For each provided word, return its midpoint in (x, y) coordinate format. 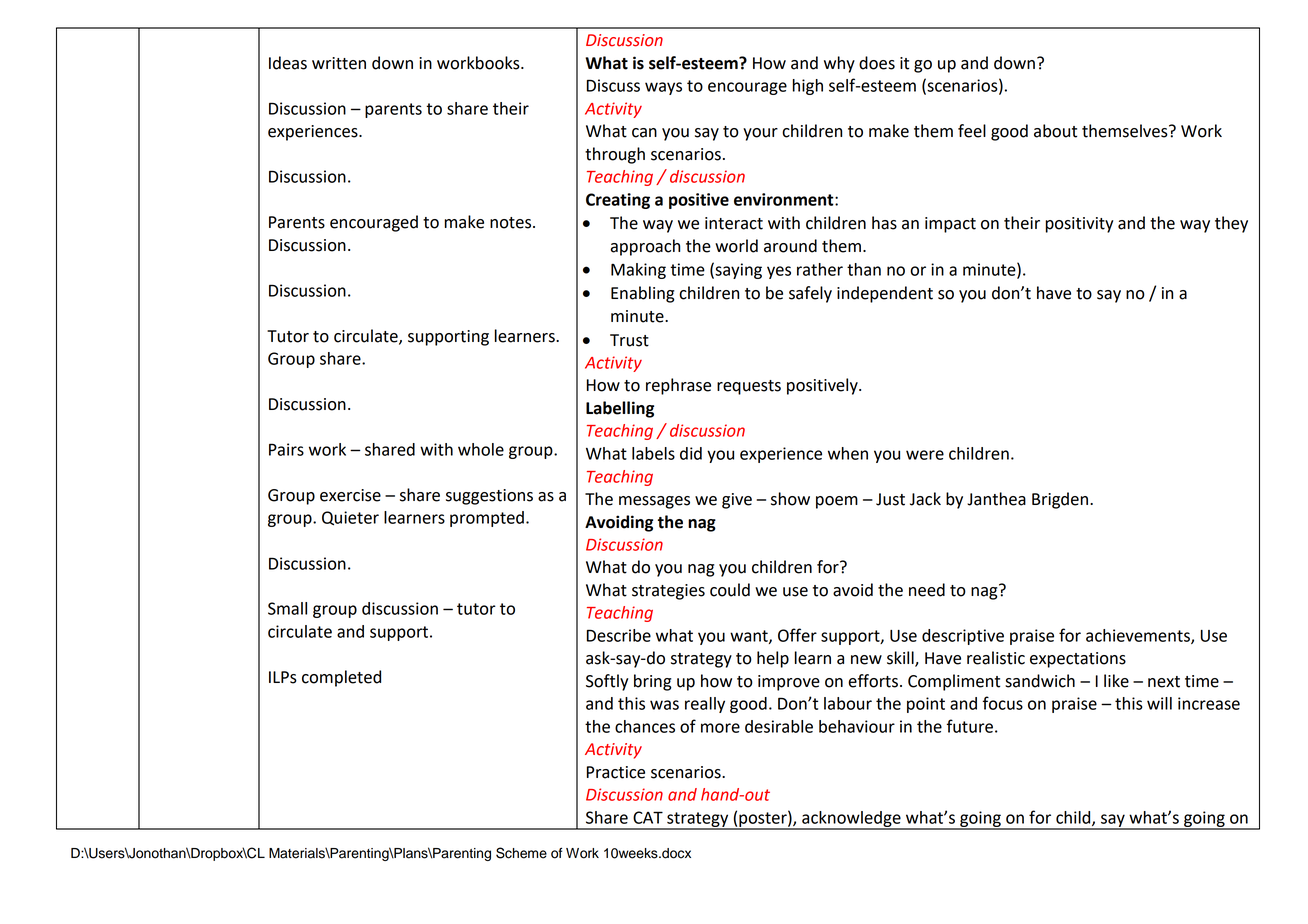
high (808, 87)
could (730, 590)
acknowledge (851, 820)
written (339, 63)
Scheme (521, 853)
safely (810, 294)
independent (885, 294)
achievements (1139, 636)
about (1055, 131)
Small (287, 608)
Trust (629, 340)
